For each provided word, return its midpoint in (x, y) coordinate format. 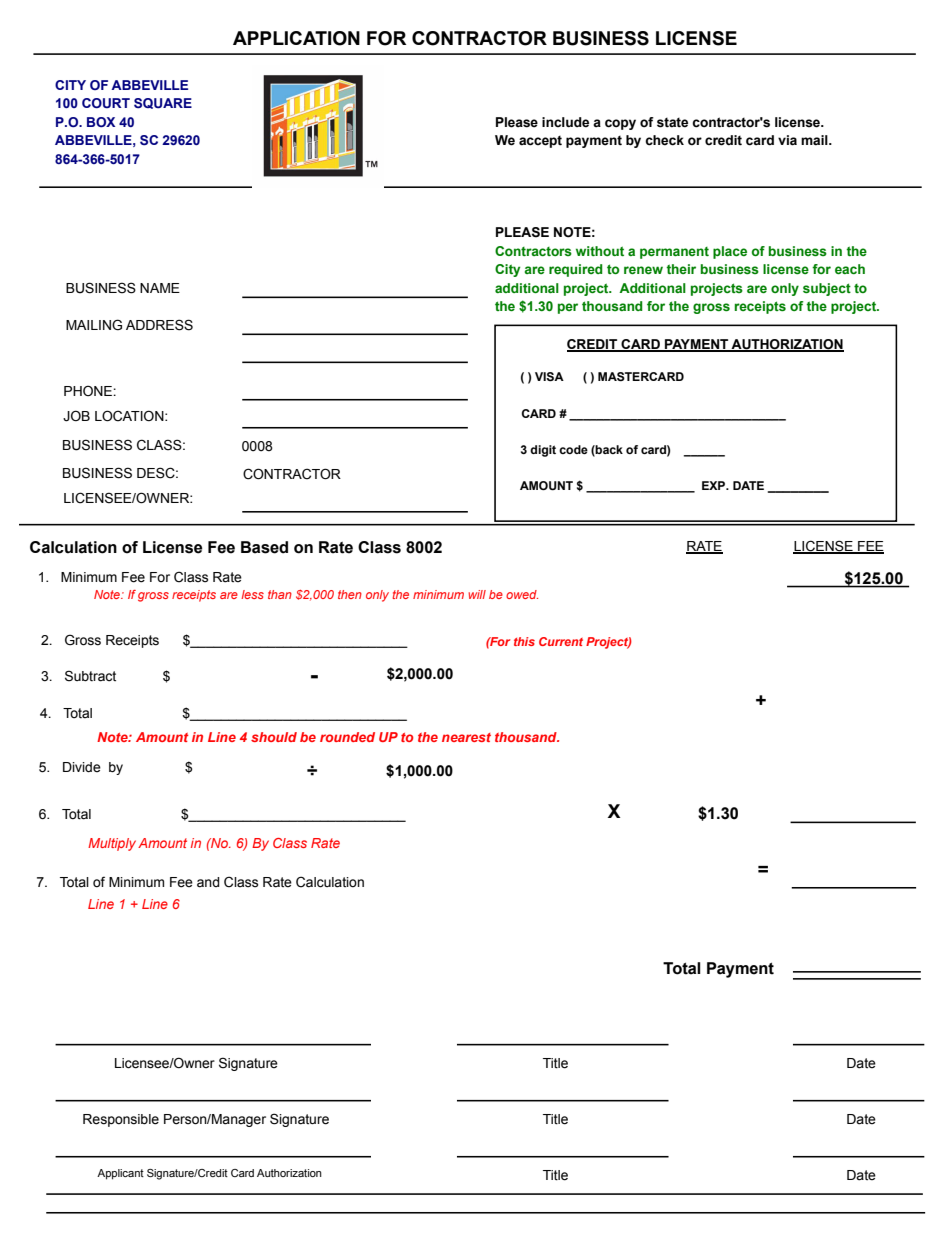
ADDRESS (159, 325)
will (477, 594)
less (252, 594)
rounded (347, 737)
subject (827, 289)
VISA (549, 377)
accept (540, 142)
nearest (466, 737)
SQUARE (163, 103)
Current (561, 641)
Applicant (120, 1174)
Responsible (121, 1120)
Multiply (112, 844)
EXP (715, 485)
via (787, 140)
